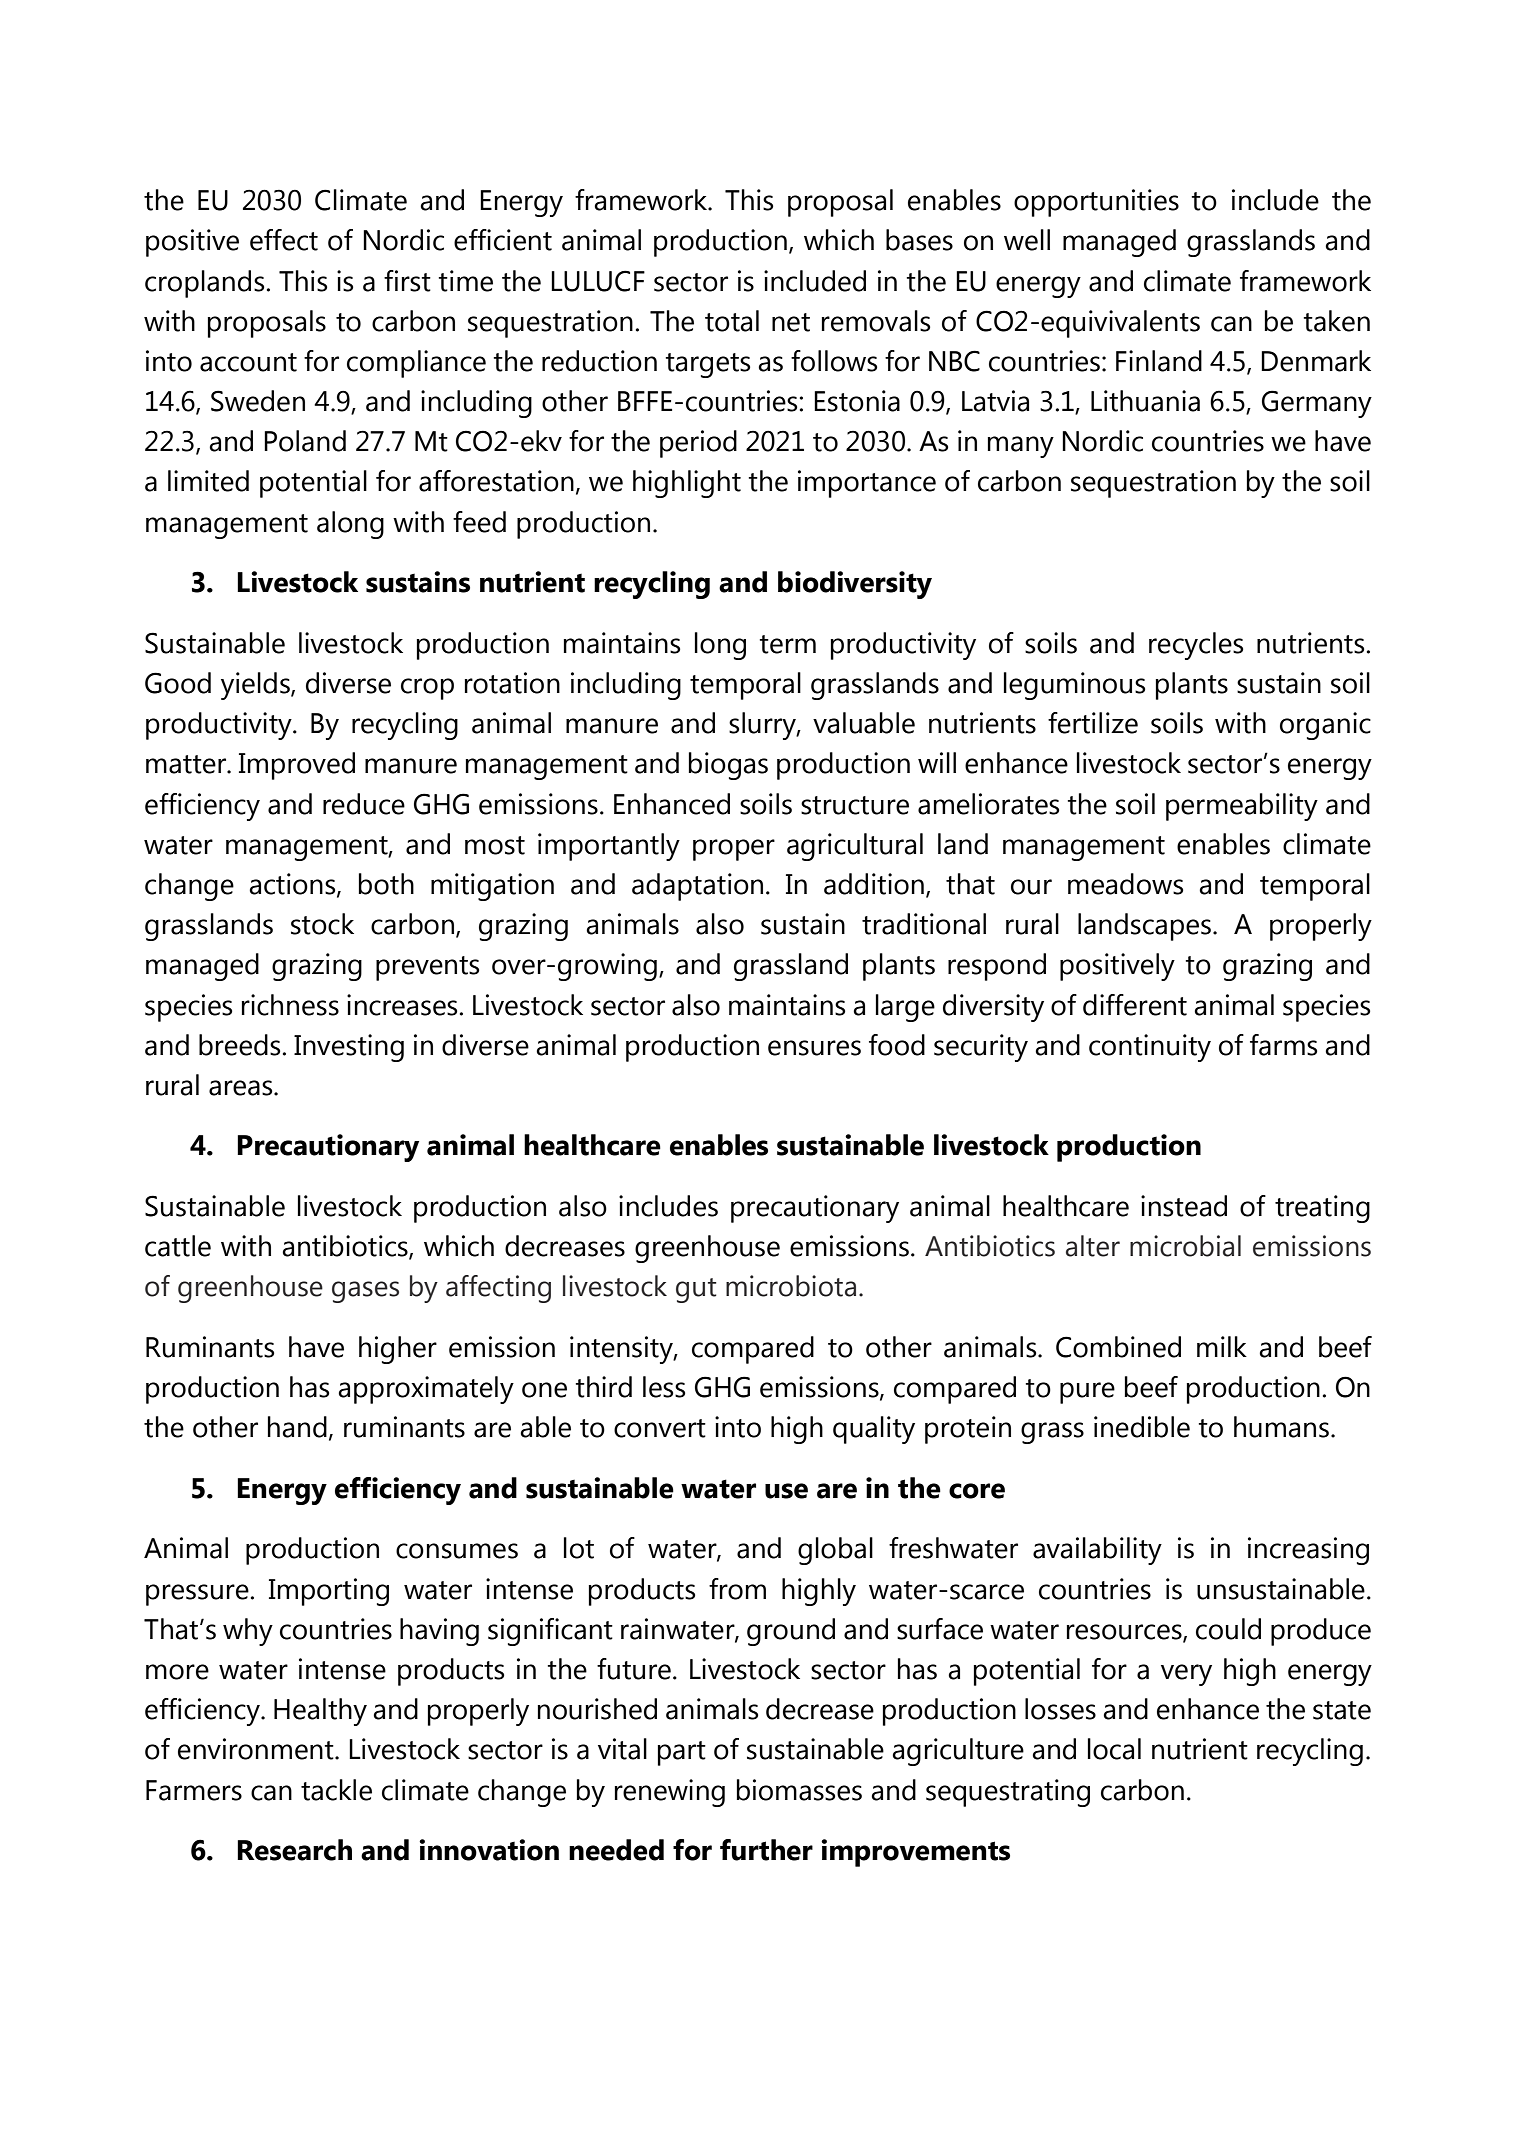  Describe the element at coordinates (297, 1427) in the page. I see `hand` at that location.
